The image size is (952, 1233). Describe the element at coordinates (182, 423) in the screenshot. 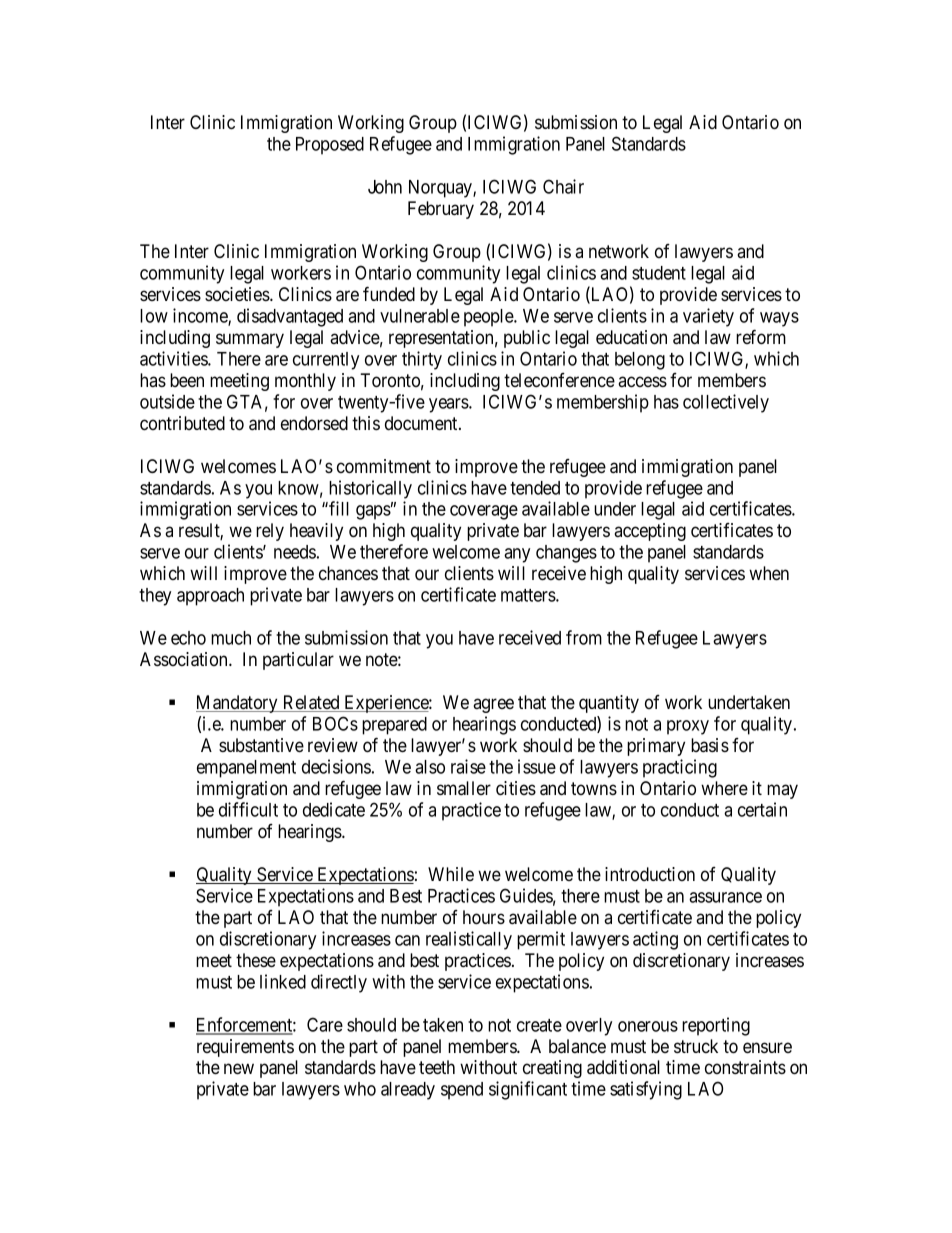

I see `contributed` at that location.
